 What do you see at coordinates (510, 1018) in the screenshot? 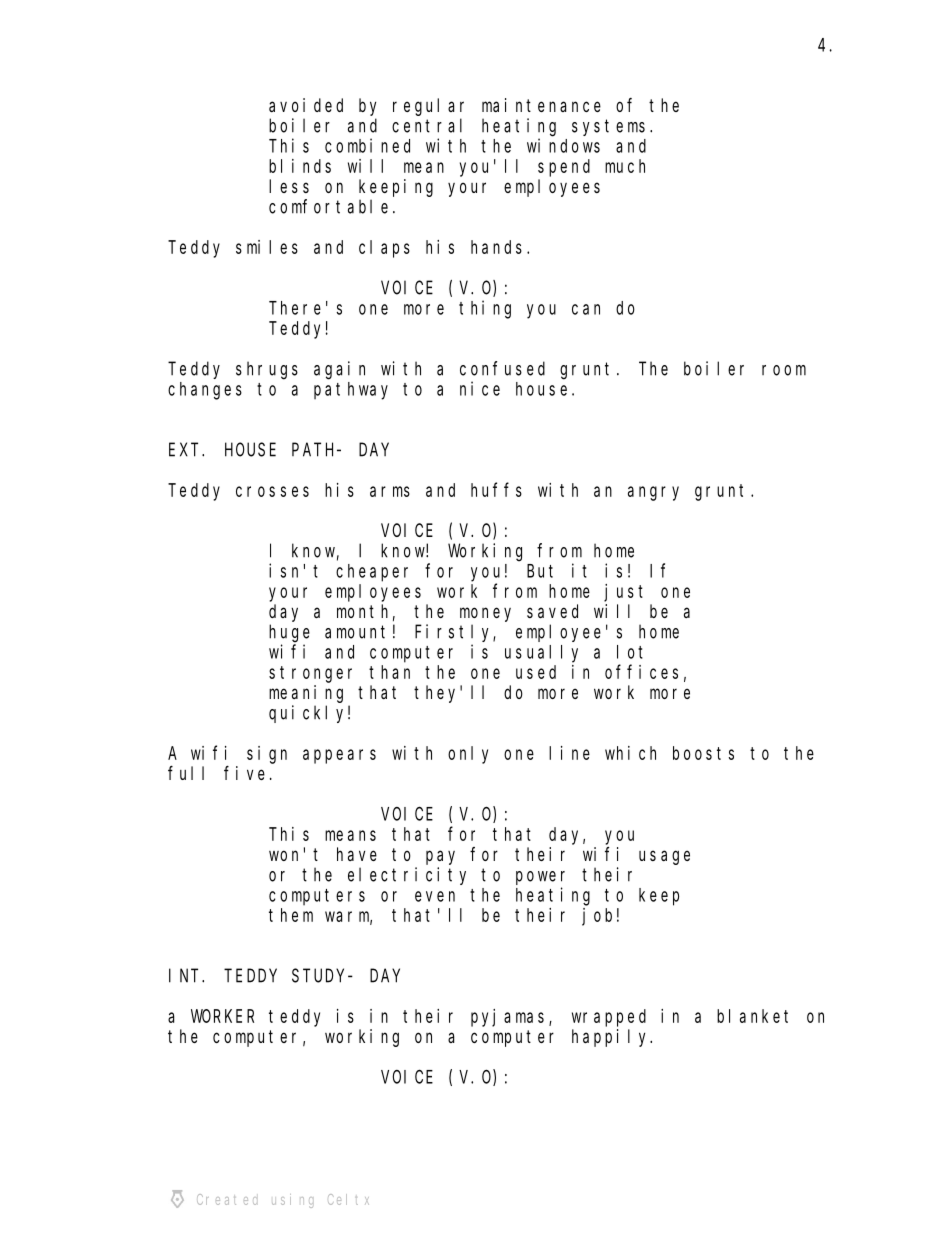
I see `pyjamas` at bounding box center [510, 1018].
